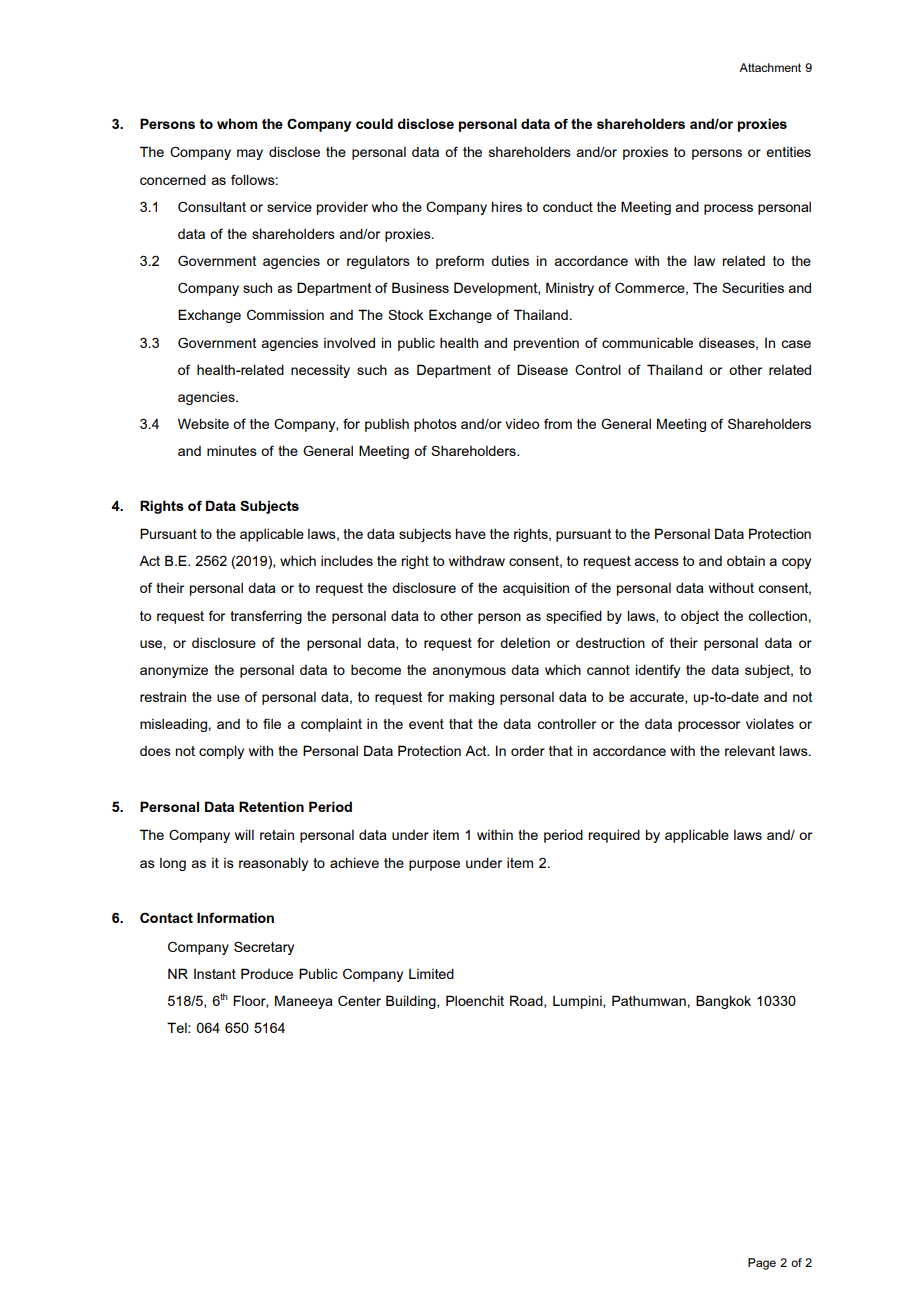 The height and width of the screenshot is (1308, 924). Describe the element at coordinates (770, 67) in the screenshot. I see `Attachment` at that location.
